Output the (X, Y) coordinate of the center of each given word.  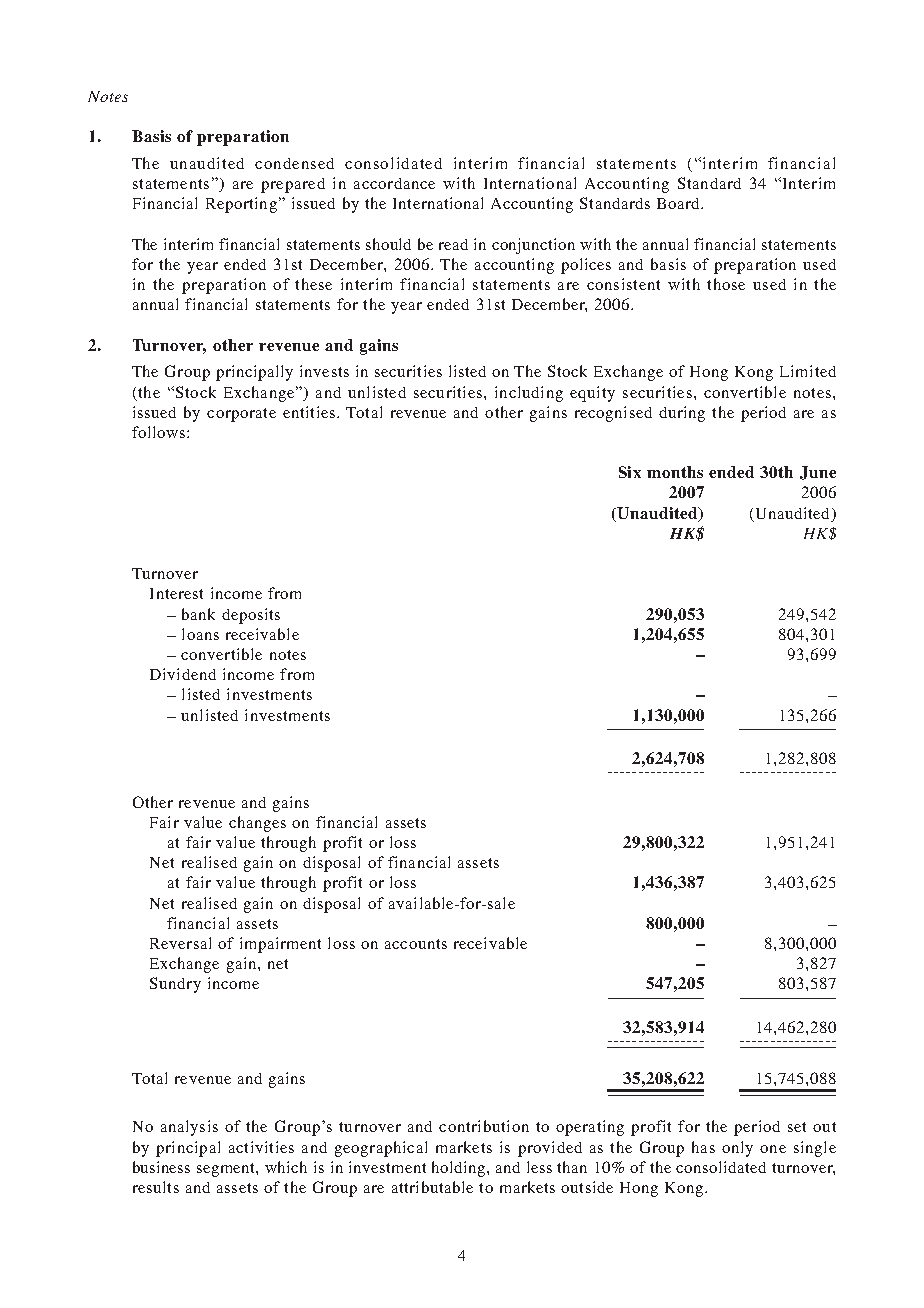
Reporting (241, 205)
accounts (416, 944)
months (675, 472)
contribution (484, 1126)
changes (257, 824)
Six (630, 472)
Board (679, 203)
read (453, 244)
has (703, 1147)
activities (261, 1147)
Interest (176, 593)
